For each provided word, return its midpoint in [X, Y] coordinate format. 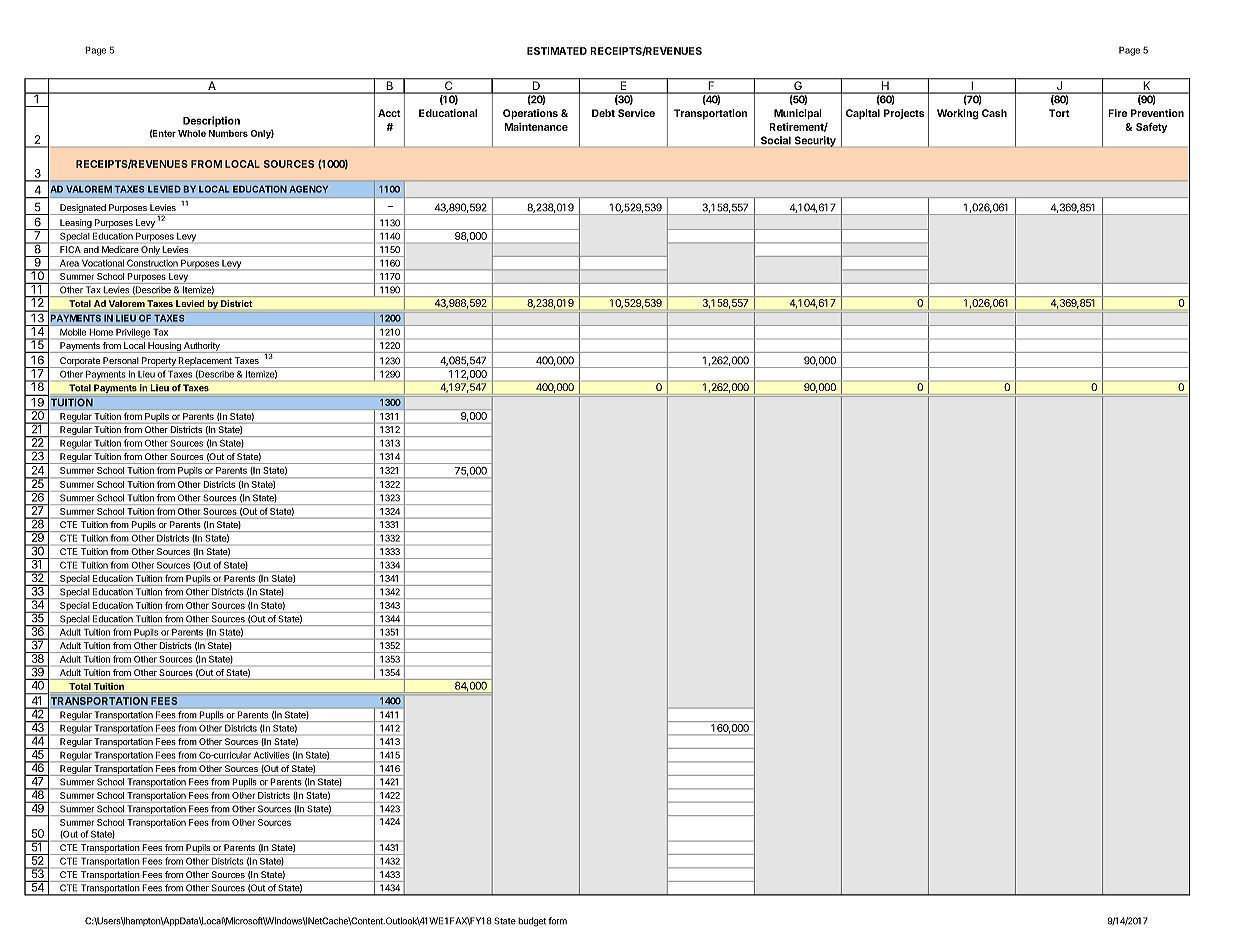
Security [815, 142]
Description [211, 121]
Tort [1059, 113]
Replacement [205, 362]
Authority [202, 347]
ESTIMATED [557, 51]
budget [532, 922]
